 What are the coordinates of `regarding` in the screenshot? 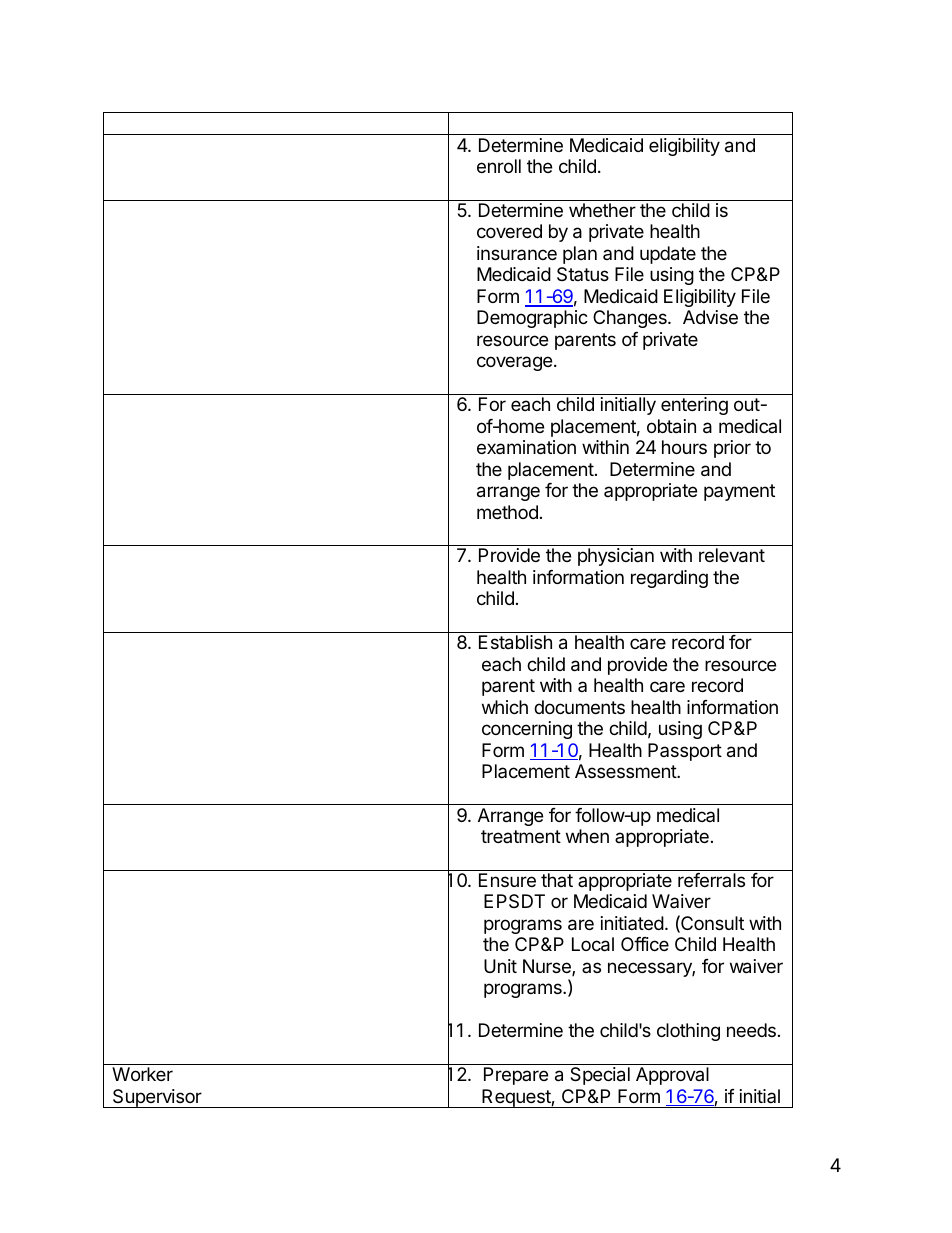 It's located at (669, 579).
